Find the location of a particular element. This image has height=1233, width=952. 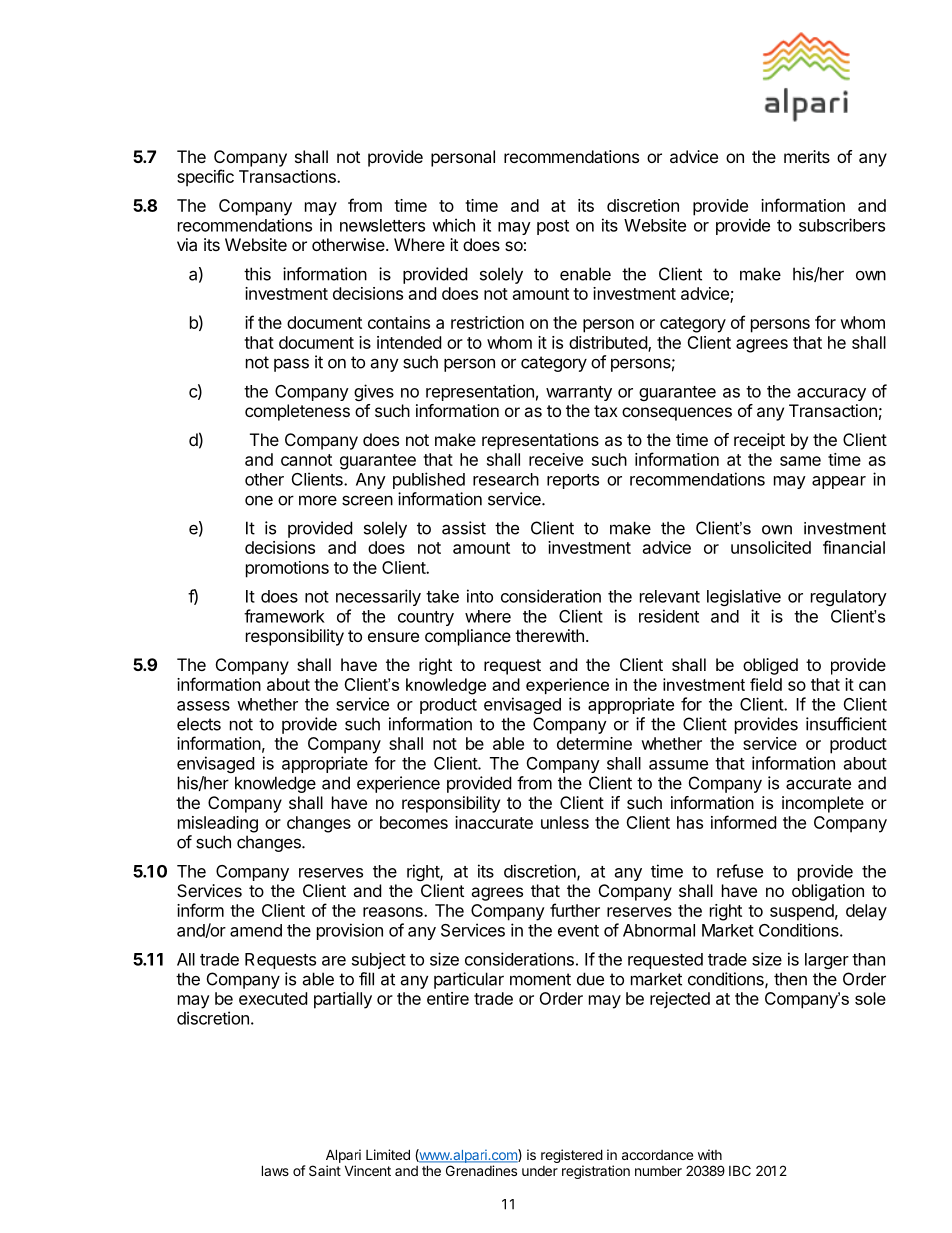

framework is located at coordinates (284, 616).
